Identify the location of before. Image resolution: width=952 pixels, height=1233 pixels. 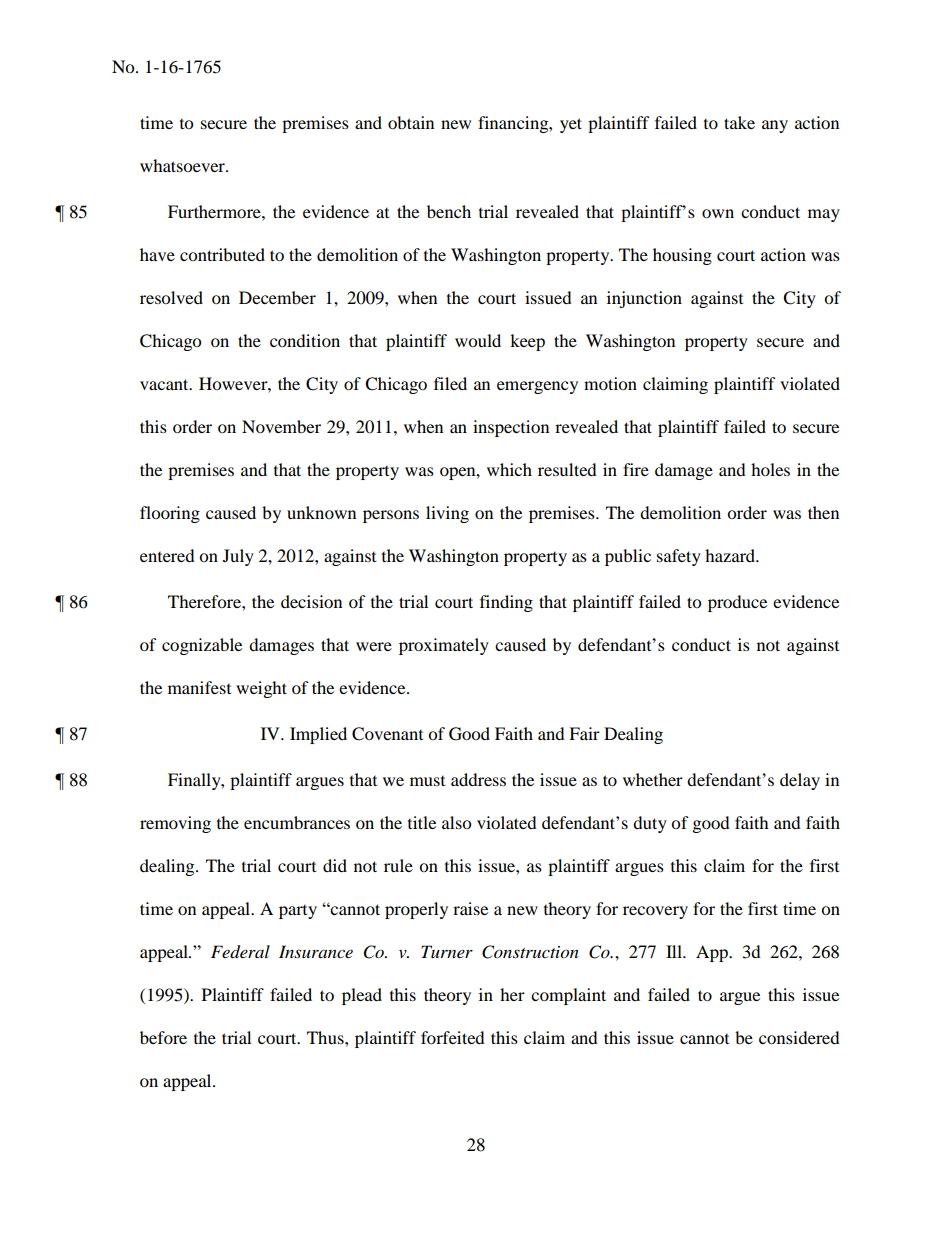
(163, 1037).
